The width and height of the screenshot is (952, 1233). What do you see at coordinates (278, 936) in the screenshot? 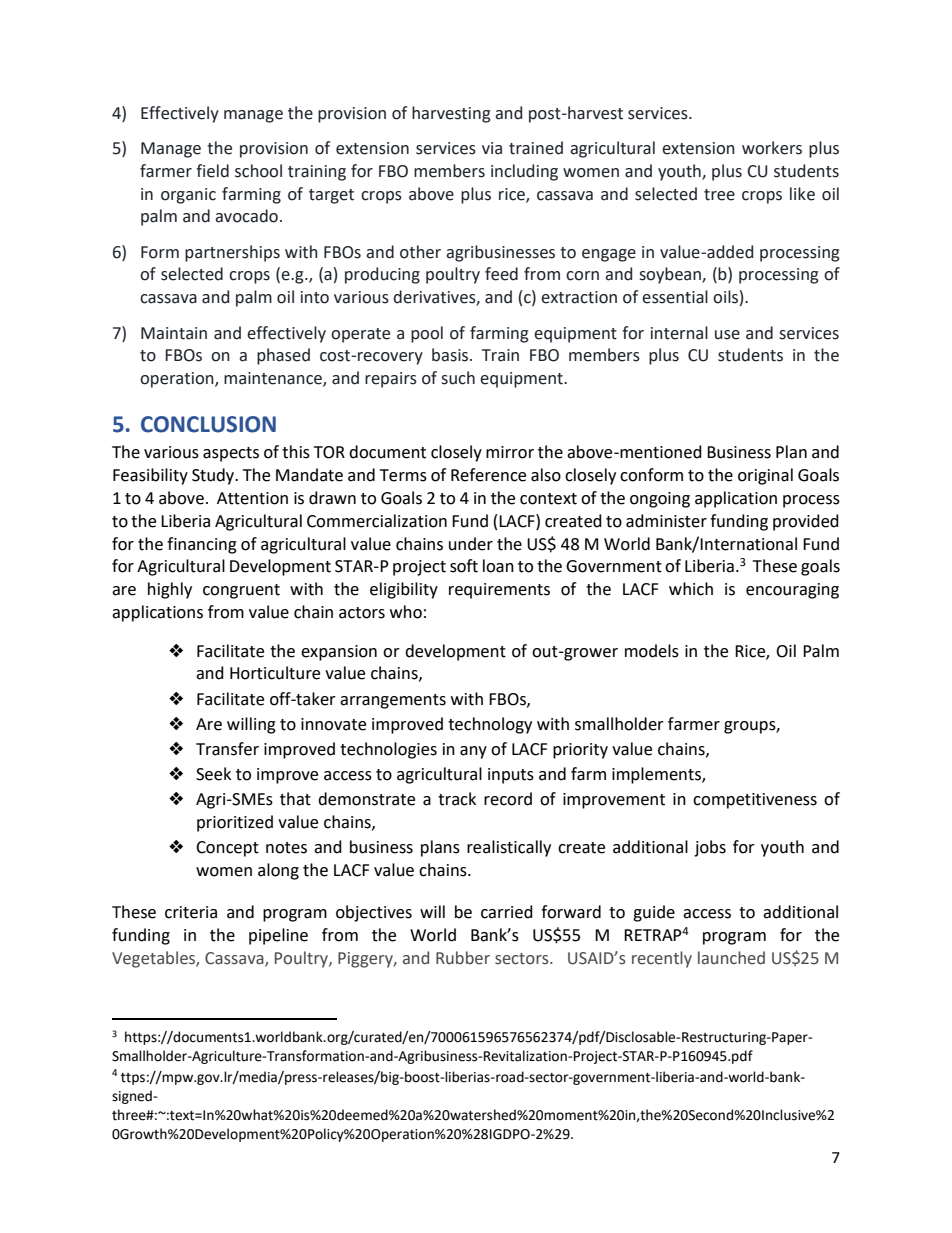
I see `pipeline` at bounding box center [278, 936].
